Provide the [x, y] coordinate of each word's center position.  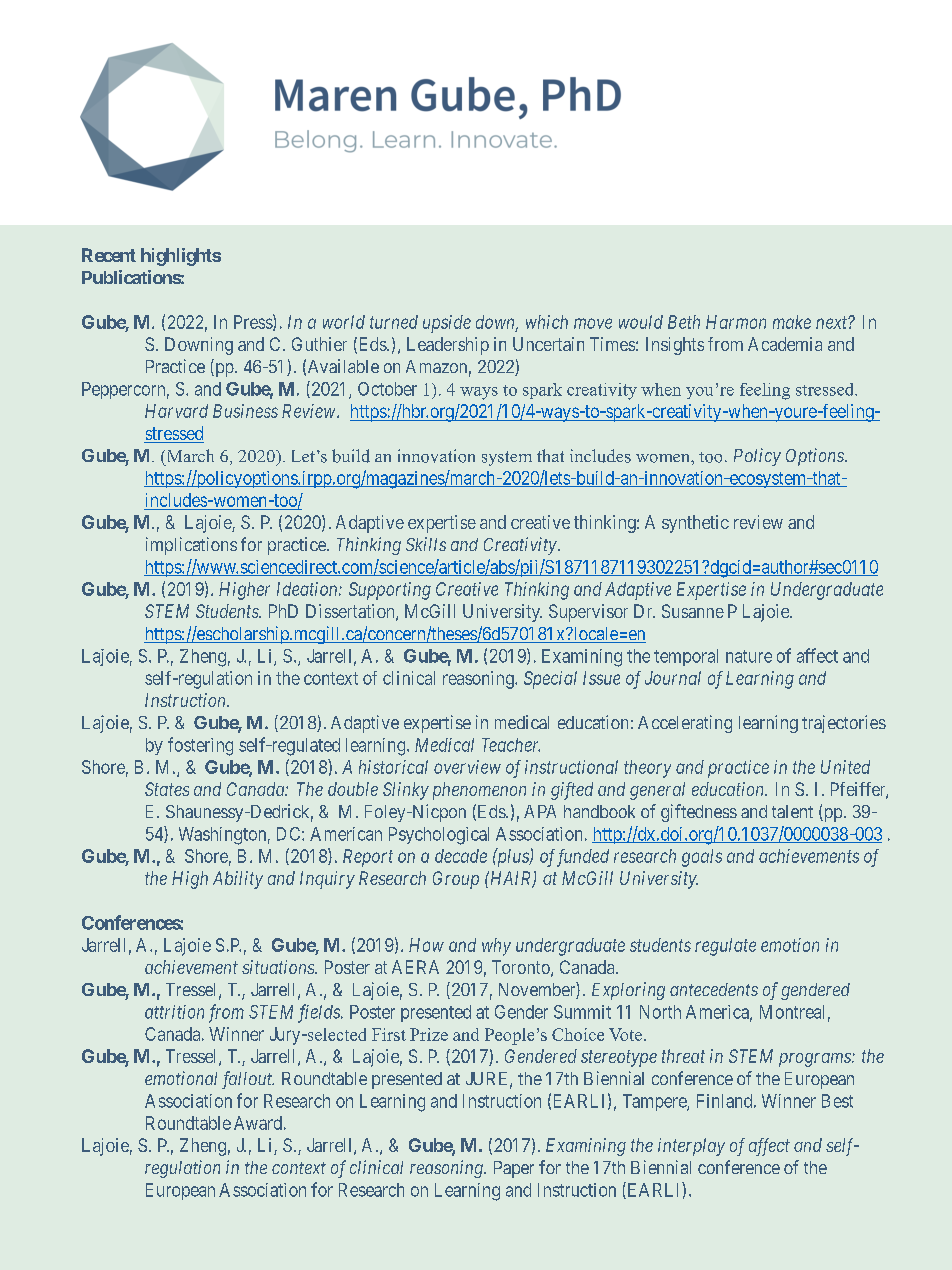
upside [447, 324]
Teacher [511, 745]
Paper [514, 1169]
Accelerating [685, 724]
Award [258, 1123]
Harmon [736, 322]
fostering [200, 746]
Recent [109, 255]
